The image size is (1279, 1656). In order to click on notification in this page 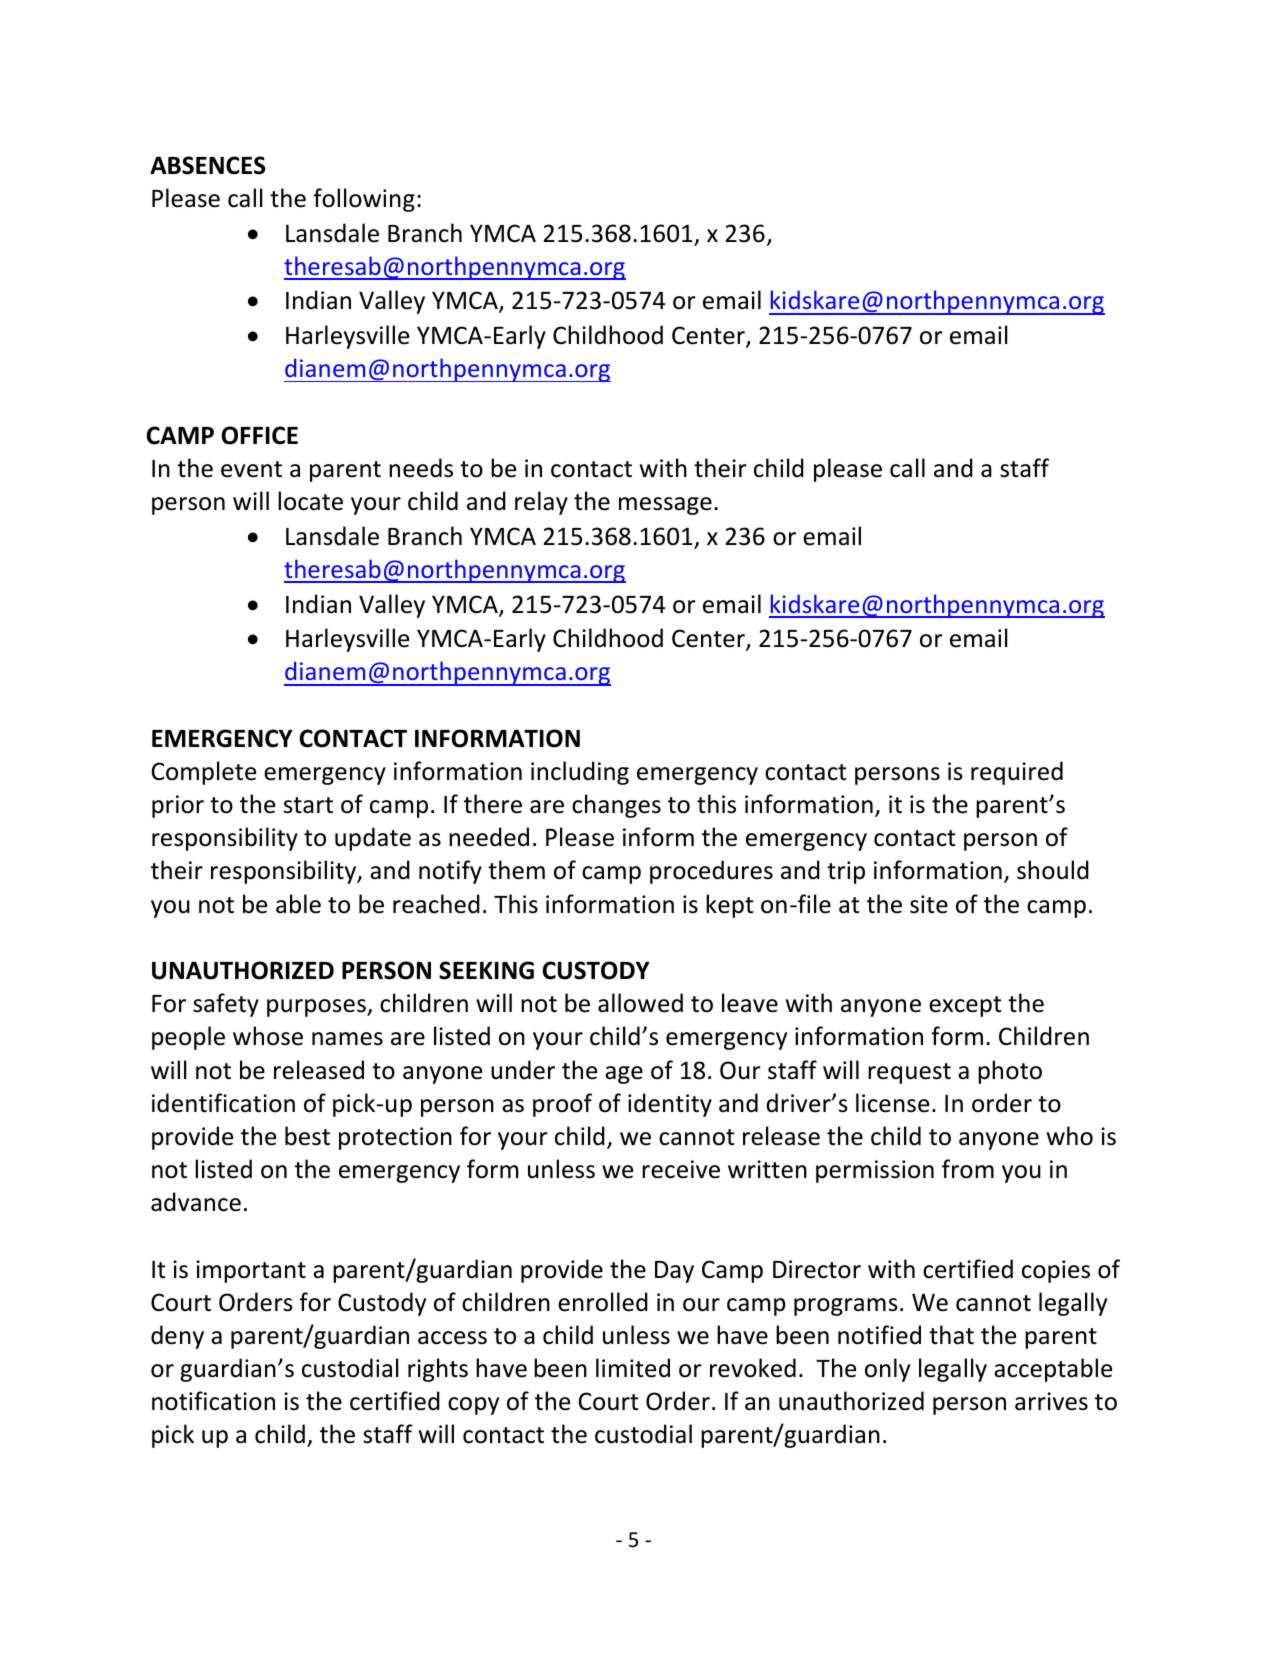, I will do `click(213, 1401)`.
